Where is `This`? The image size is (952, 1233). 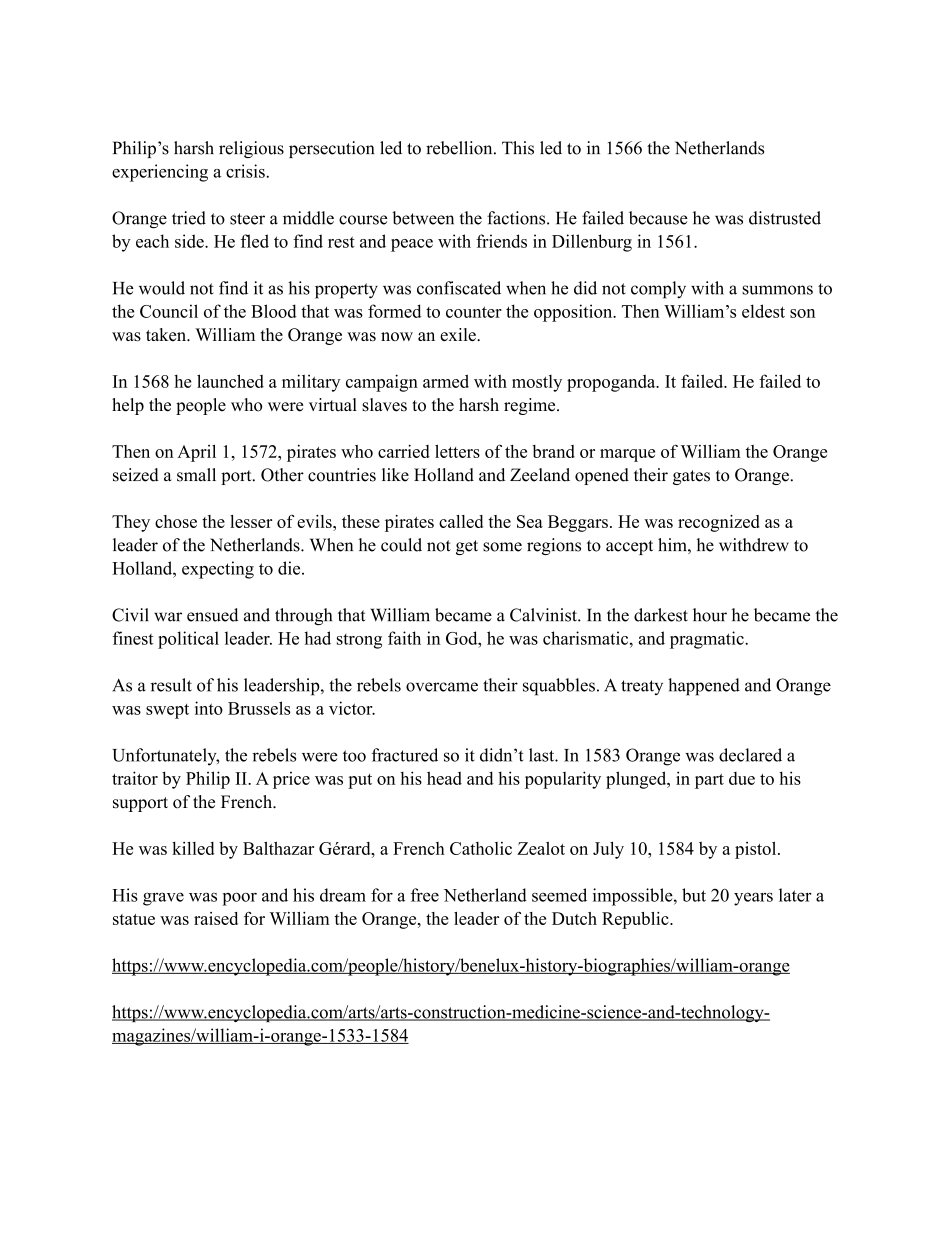 This is located at coordinates (518, 148).
